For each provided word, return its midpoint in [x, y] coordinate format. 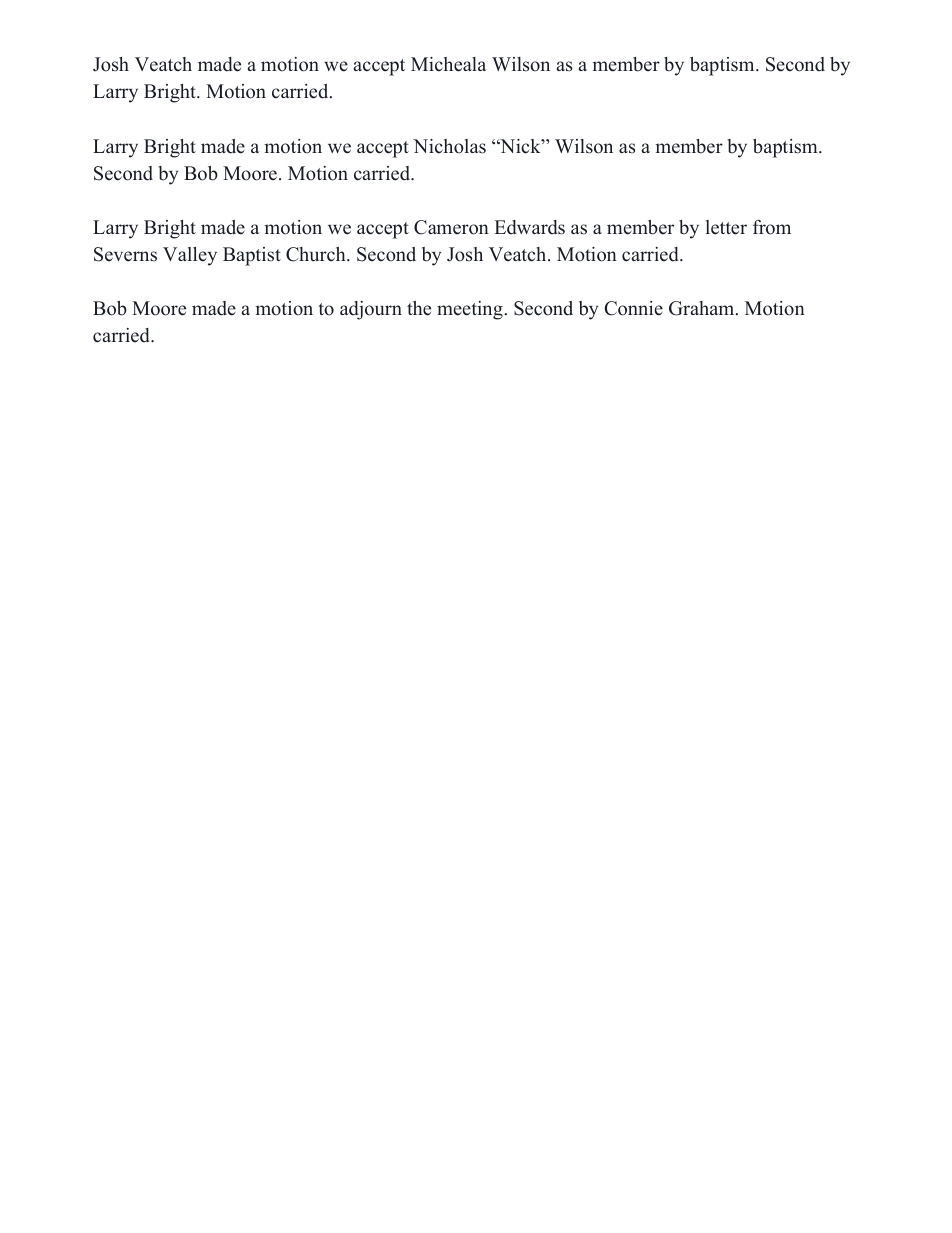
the [419, 308]
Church [317, 254]
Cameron [451, 227]
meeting [470, 310]
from [772, 227]
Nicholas [449, 146]
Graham [703, 308]
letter [726, 227]
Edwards [530, 227]
